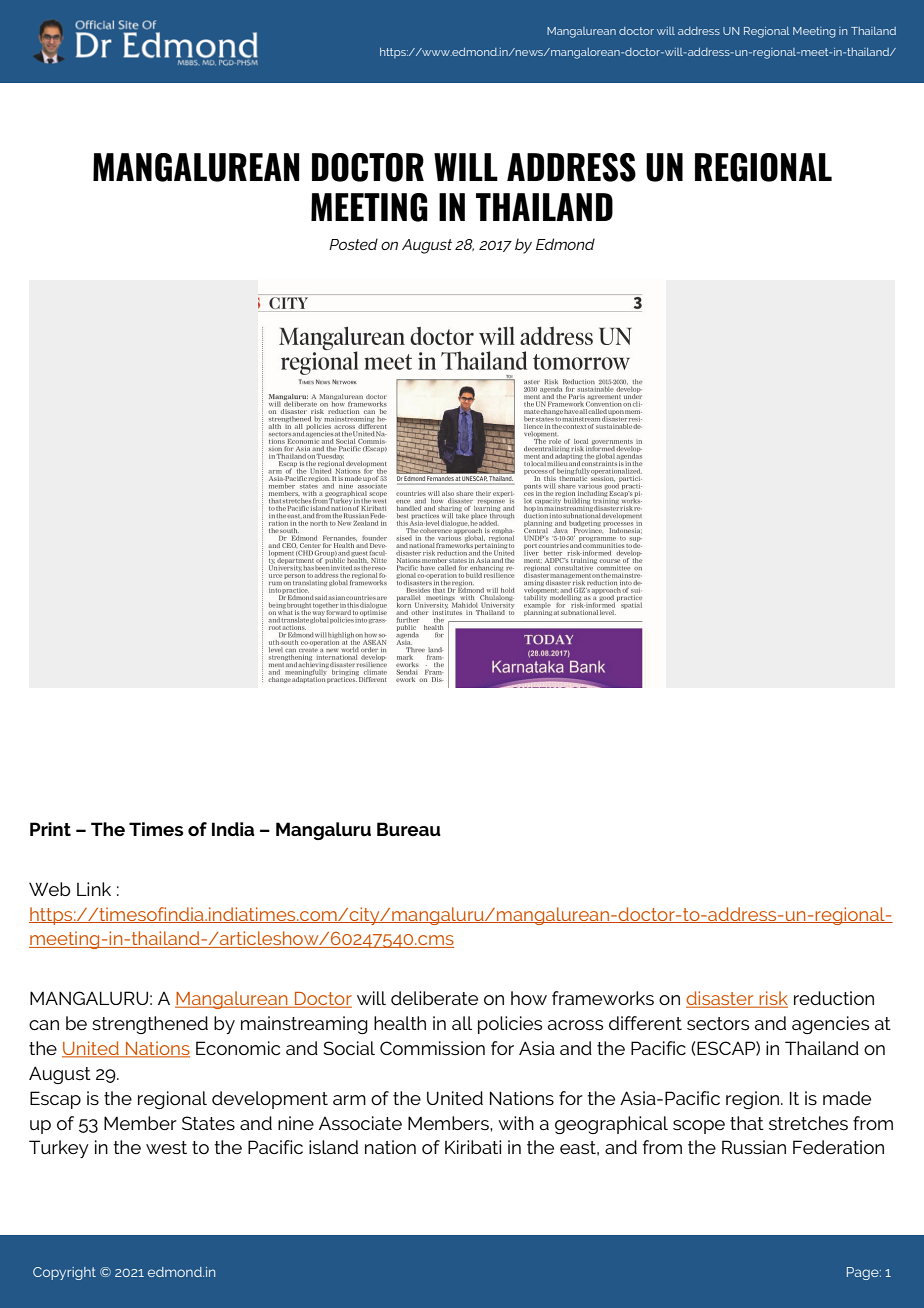 This screenshot has width=924, height=1308. I want to click on Bureau, so click(409, 829).
